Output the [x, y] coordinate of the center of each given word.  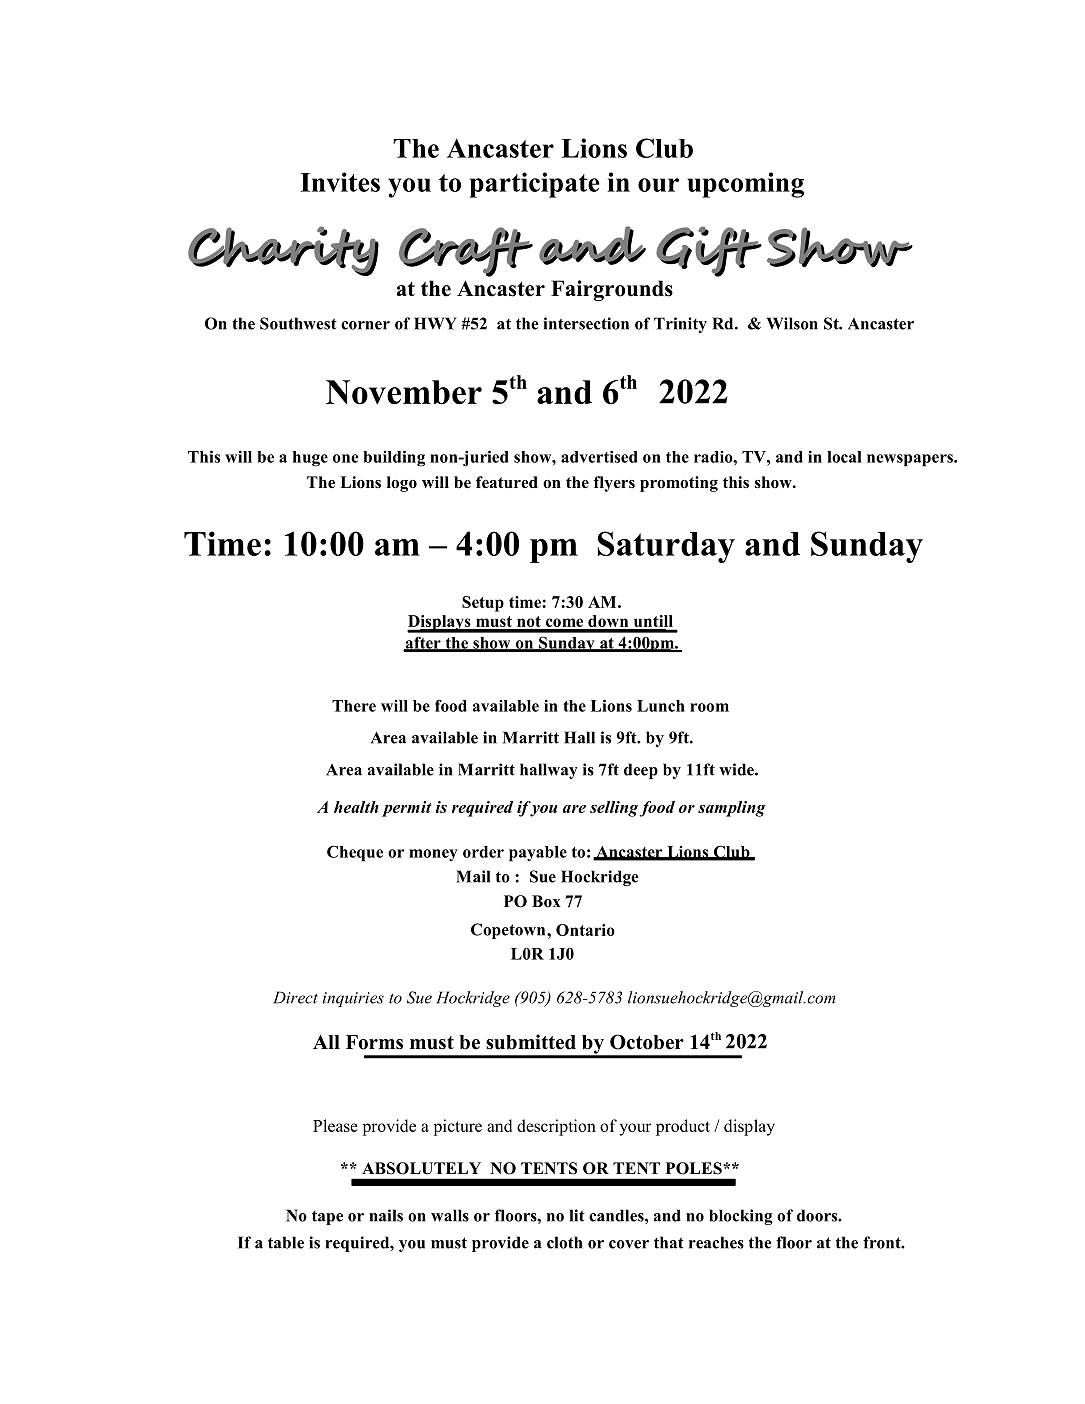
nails [386, 1215]
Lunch [661, 706]
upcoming [745, 185]
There [354, 706]
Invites [340, 182]
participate [534, 185]
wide [737, 769]
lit [577, 1215]
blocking [741, 1217]
